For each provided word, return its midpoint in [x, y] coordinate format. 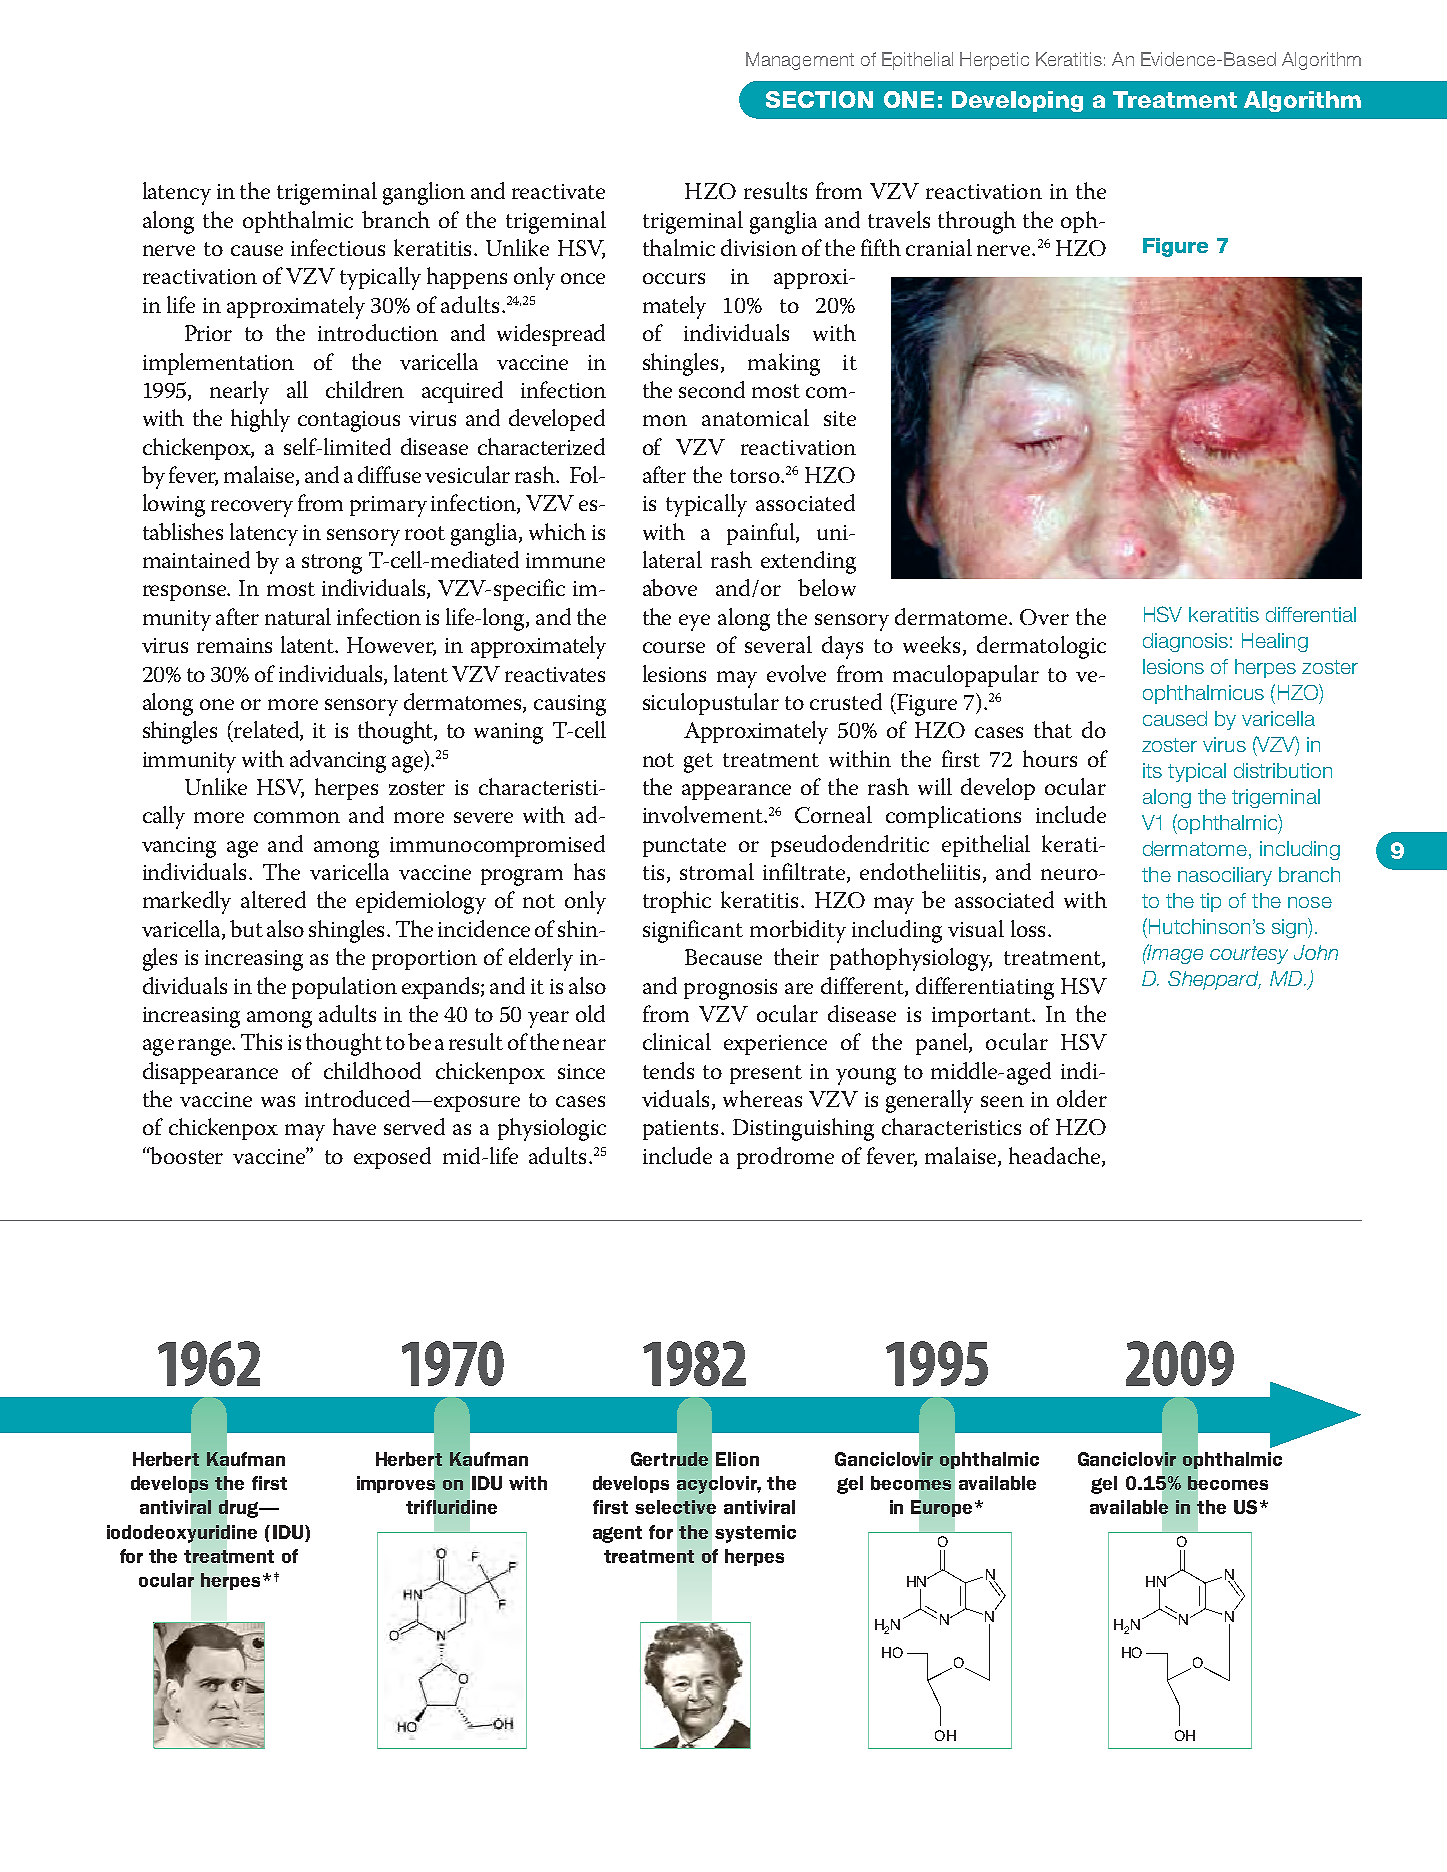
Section [819, 99]
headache [1056, 1156]
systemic [755, 1534]
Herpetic [994, 61]
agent [617, 1534]
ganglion [424, 193]
